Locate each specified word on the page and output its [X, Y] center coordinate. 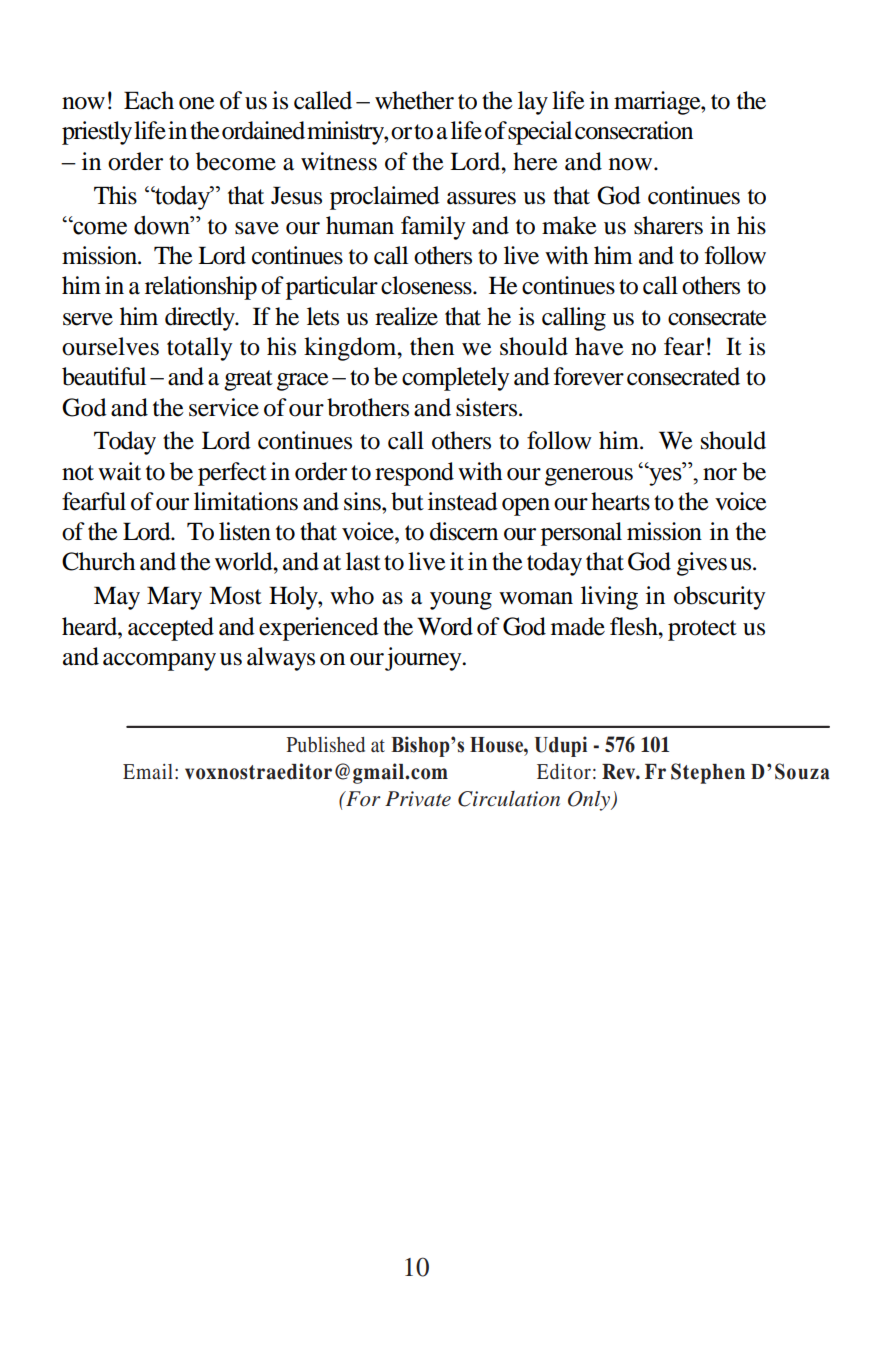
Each [149, 100]
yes [665, 476]
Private [418, 799]
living [609, 598]
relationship [201, 288]
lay [533, 103]
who [352, 595]
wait [119, 471]
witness [339, 161]
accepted [171, 629]
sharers [668, 225]
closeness [427, 285]
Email [148, 771]
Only [590, 801]
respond [414, 474]
